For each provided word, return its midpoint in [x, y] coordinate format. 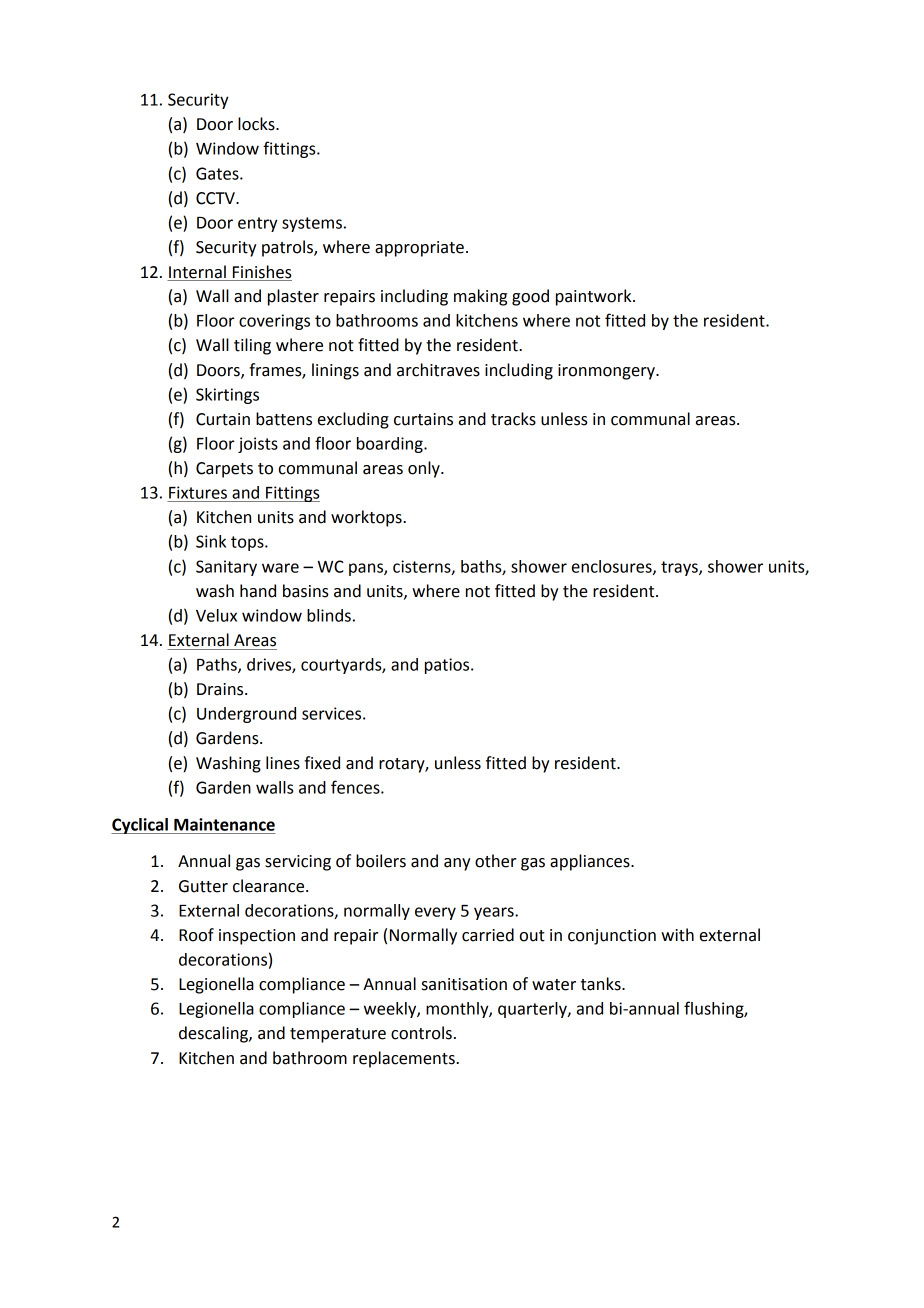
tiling [252, 346]
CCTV [216, 198]
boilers [381, 861]
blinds [329, 615]
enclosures [613, 567]
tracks [513, 419]
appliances [591, 862]
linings [335, 371]
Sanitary [226, 568]
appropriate [419, 249]
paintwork [595, 297]
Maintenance [224, 824]
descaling [214, 1034]
